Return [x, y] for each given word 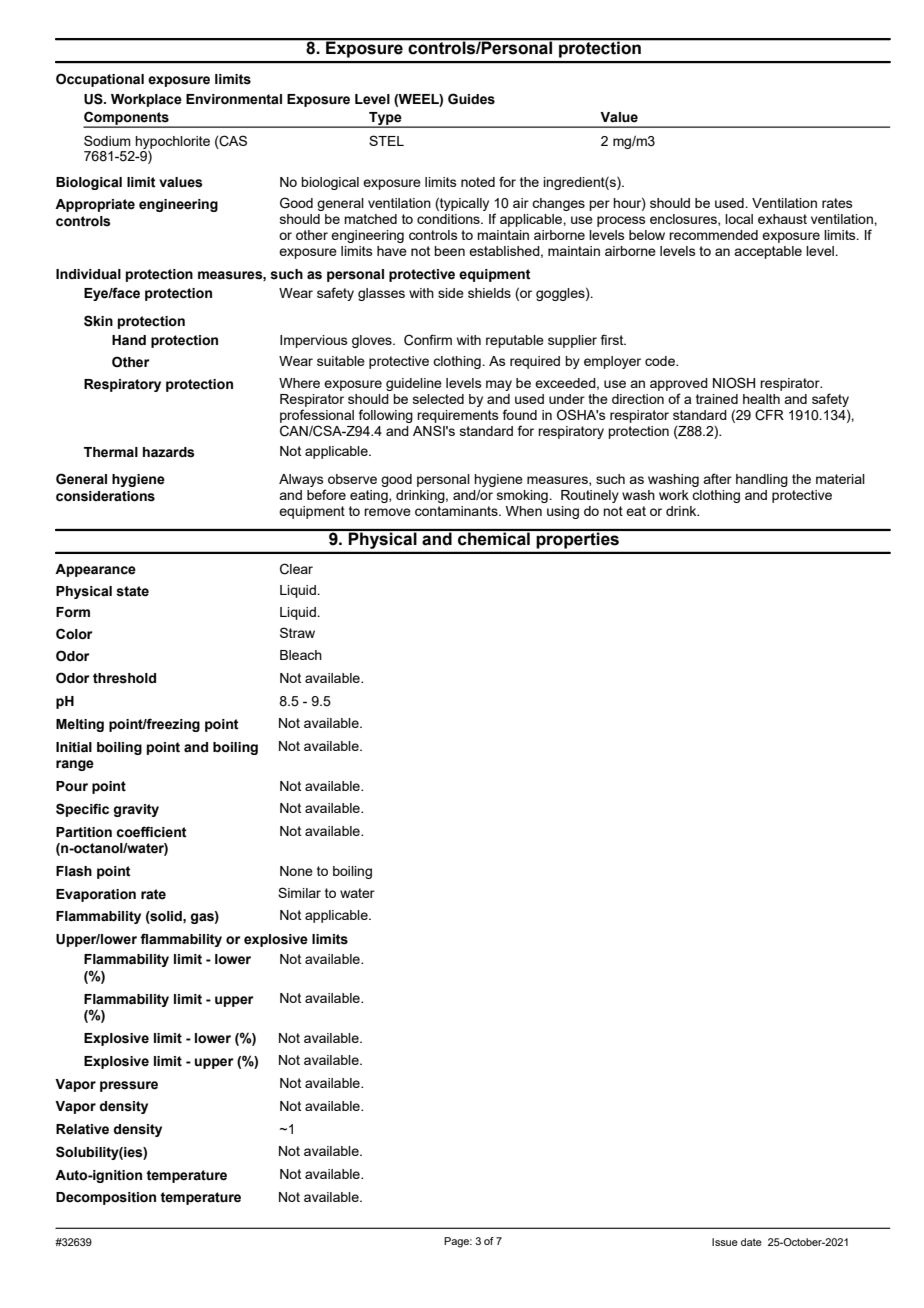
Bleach [301, 655]
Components [127, 119]
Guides [471, 99]
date [751, 1242]
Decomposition [106, 1198]
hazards [169, 452]
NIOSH [734, 383]
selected [438, 399]
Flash [74, 871]
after [717, 478]
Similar [299, 892]
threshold [124, 678]
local [739, 219]
